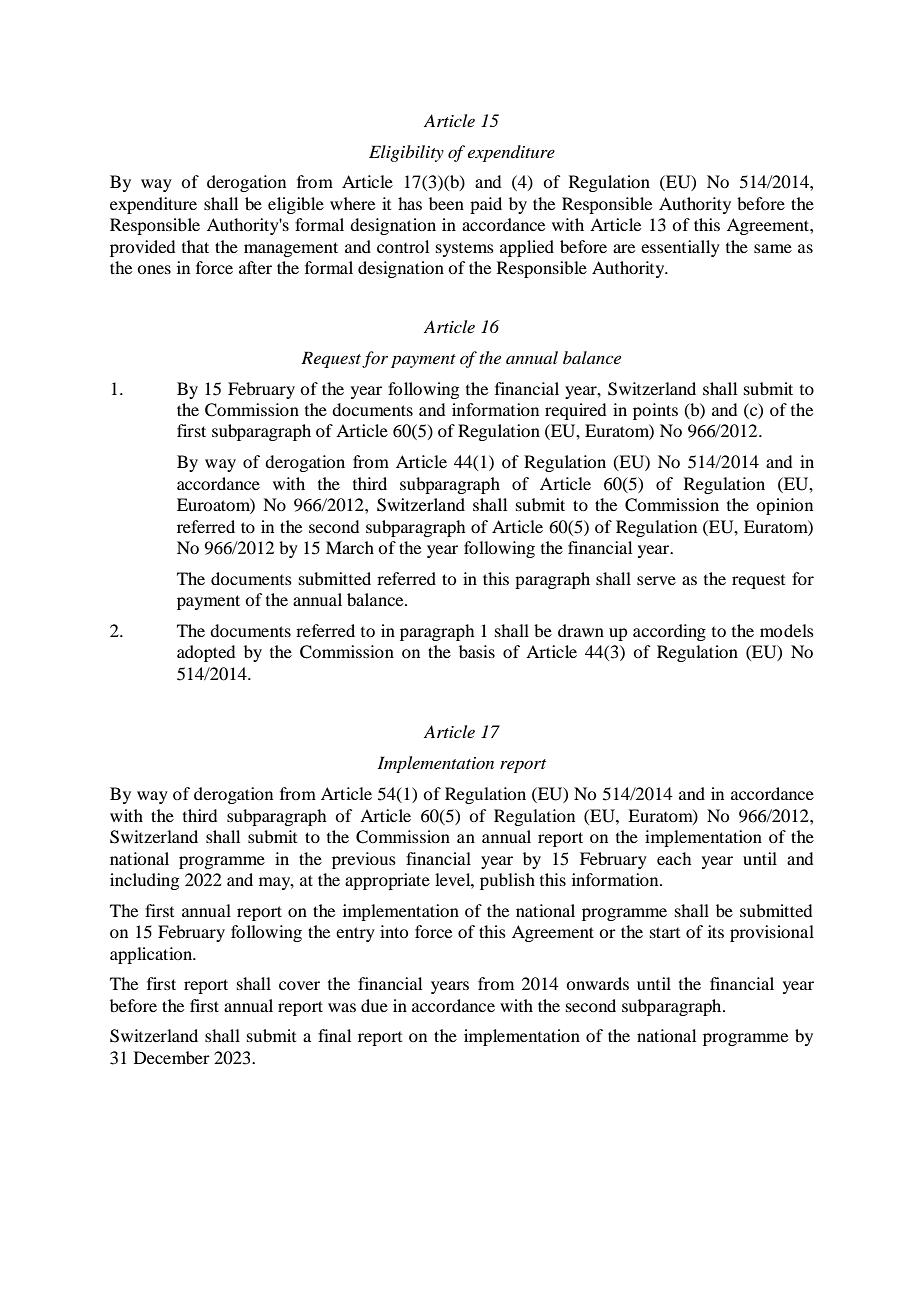  What do you see at coordinates (350, 547) in the screenshot?
I see `March` at bounding box center [350, 547].
